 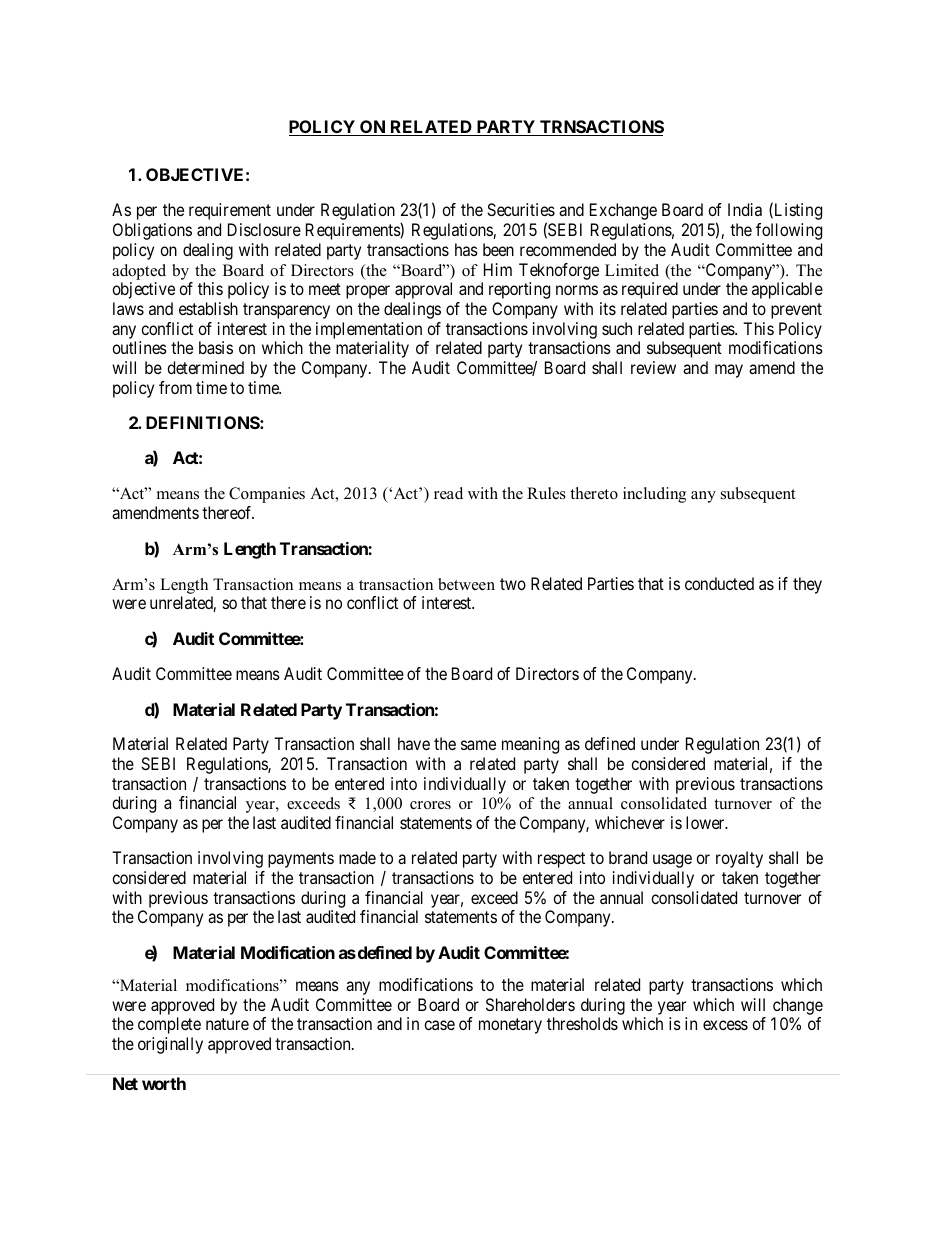 What do you see at coordinates (725, 1025) in the page?
I see `excess` at bounding box center [725, 1025].
